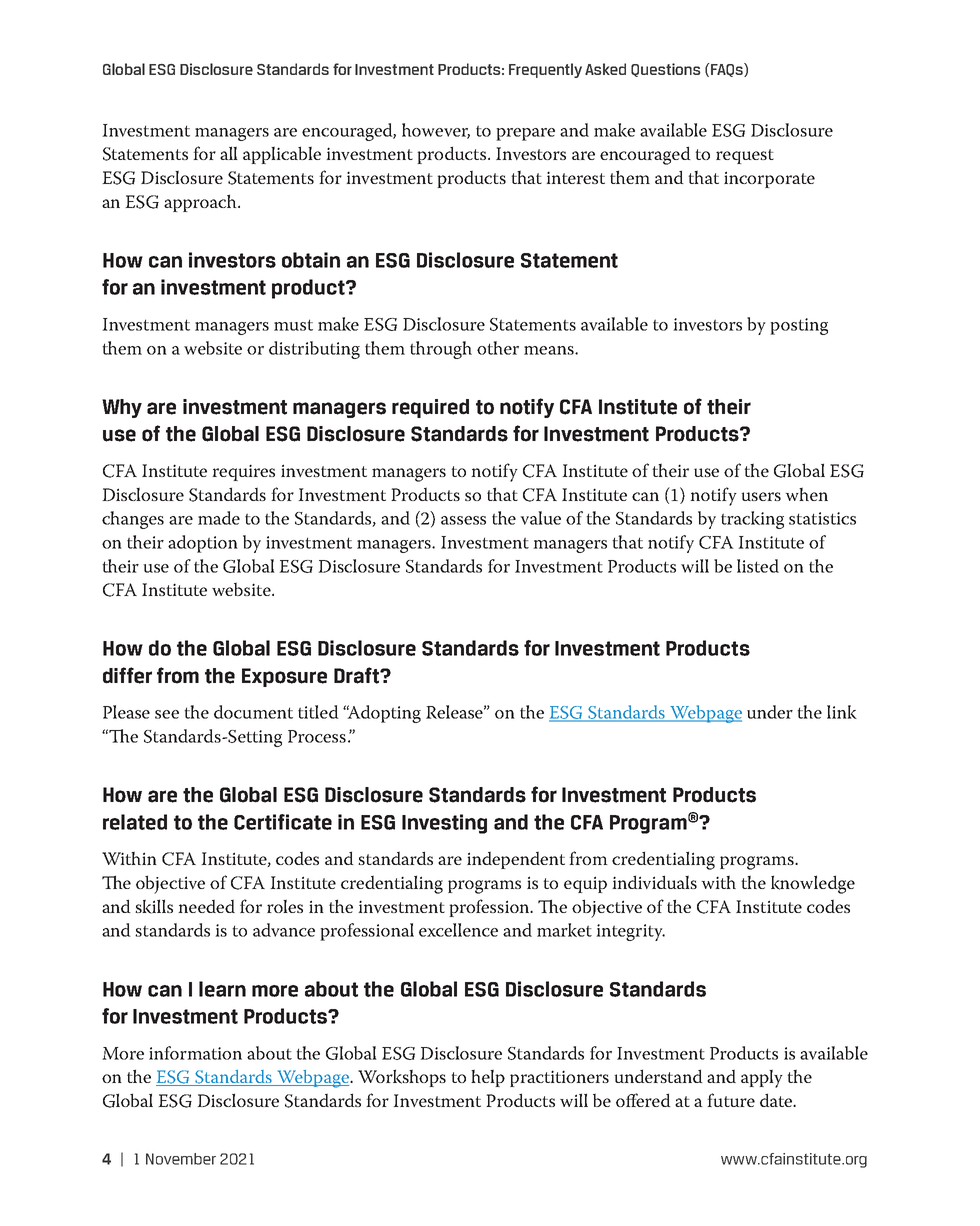  Describe the element at coordinates (203, 544) in the screenshot. I see `adoption` at that location.
